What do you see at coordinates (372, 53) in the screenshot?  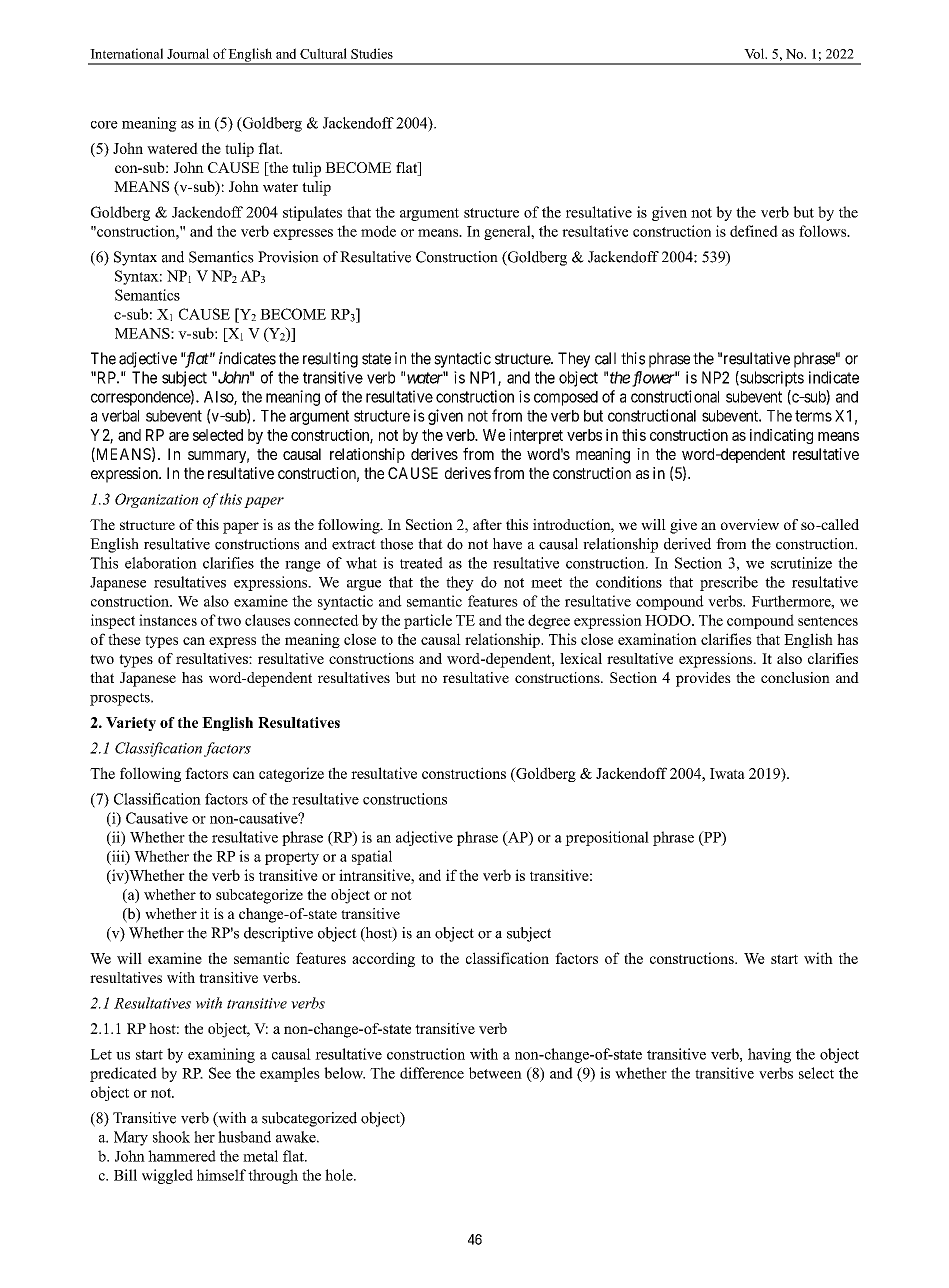 I see `Studies` at bounding box center [372, 53].
